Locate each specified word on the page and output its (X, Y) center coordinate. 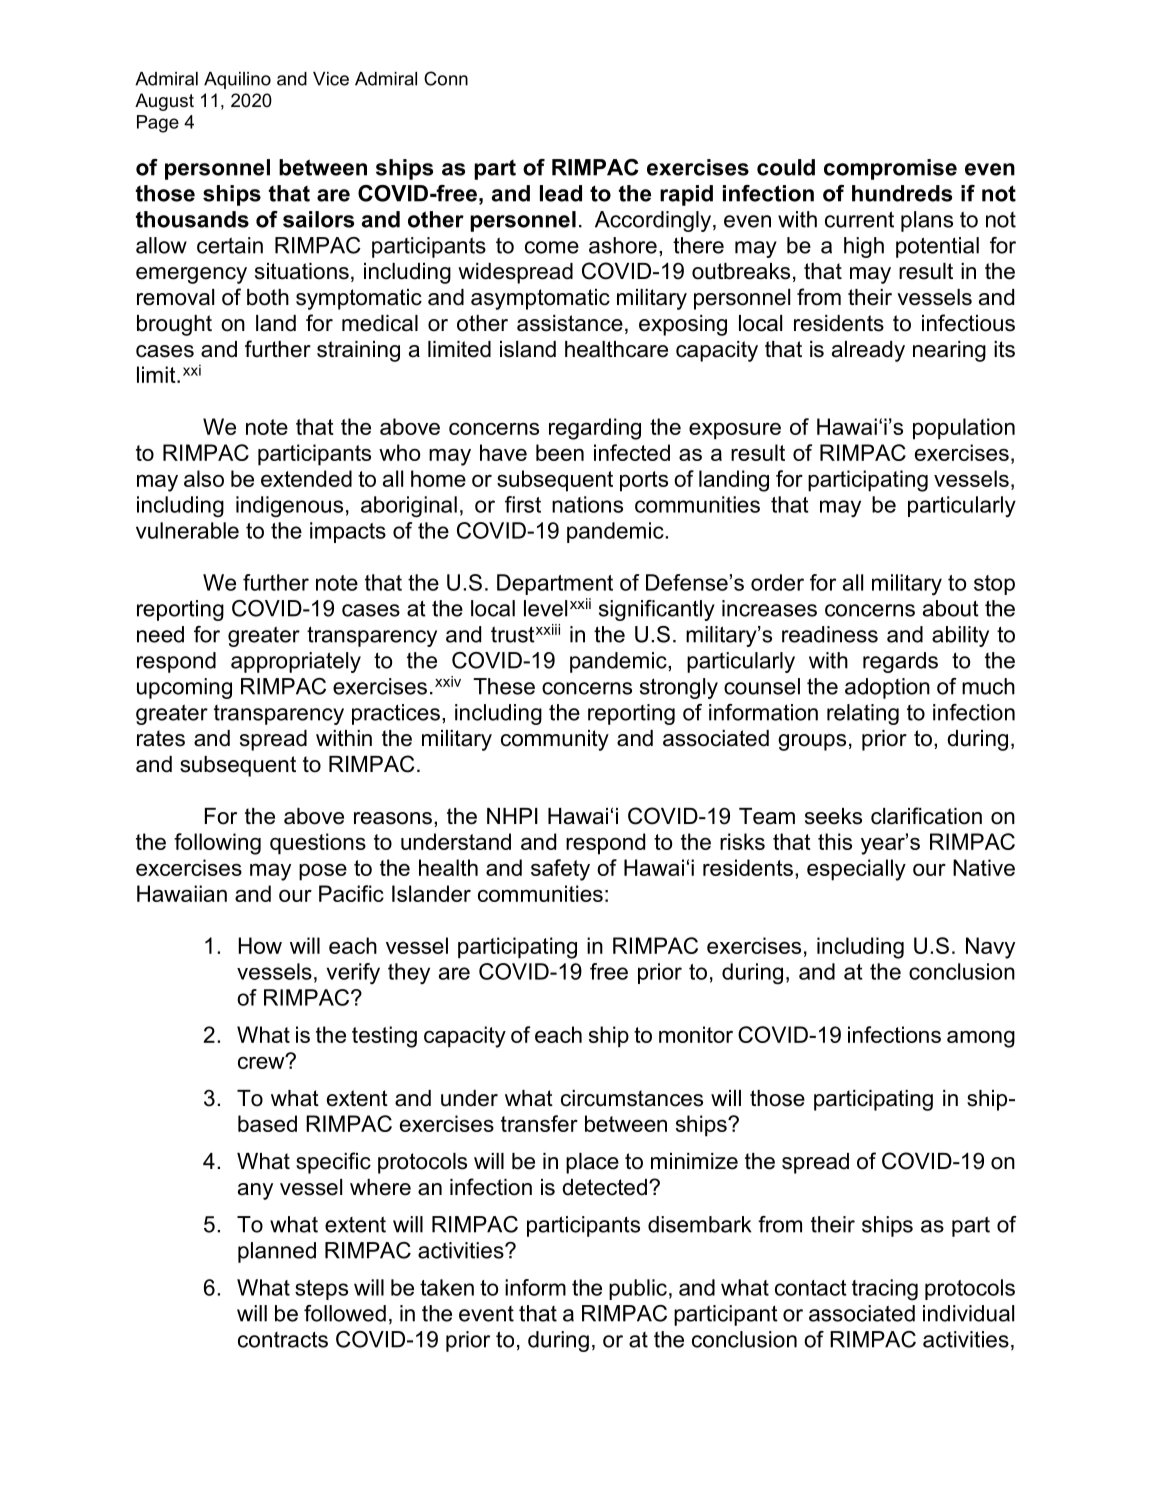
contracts (283, 1339)
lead (561, 193)
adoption (887, 688)
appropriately (296, 662)
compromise (890, 169)
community (555, 740)
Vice (331, 79)
